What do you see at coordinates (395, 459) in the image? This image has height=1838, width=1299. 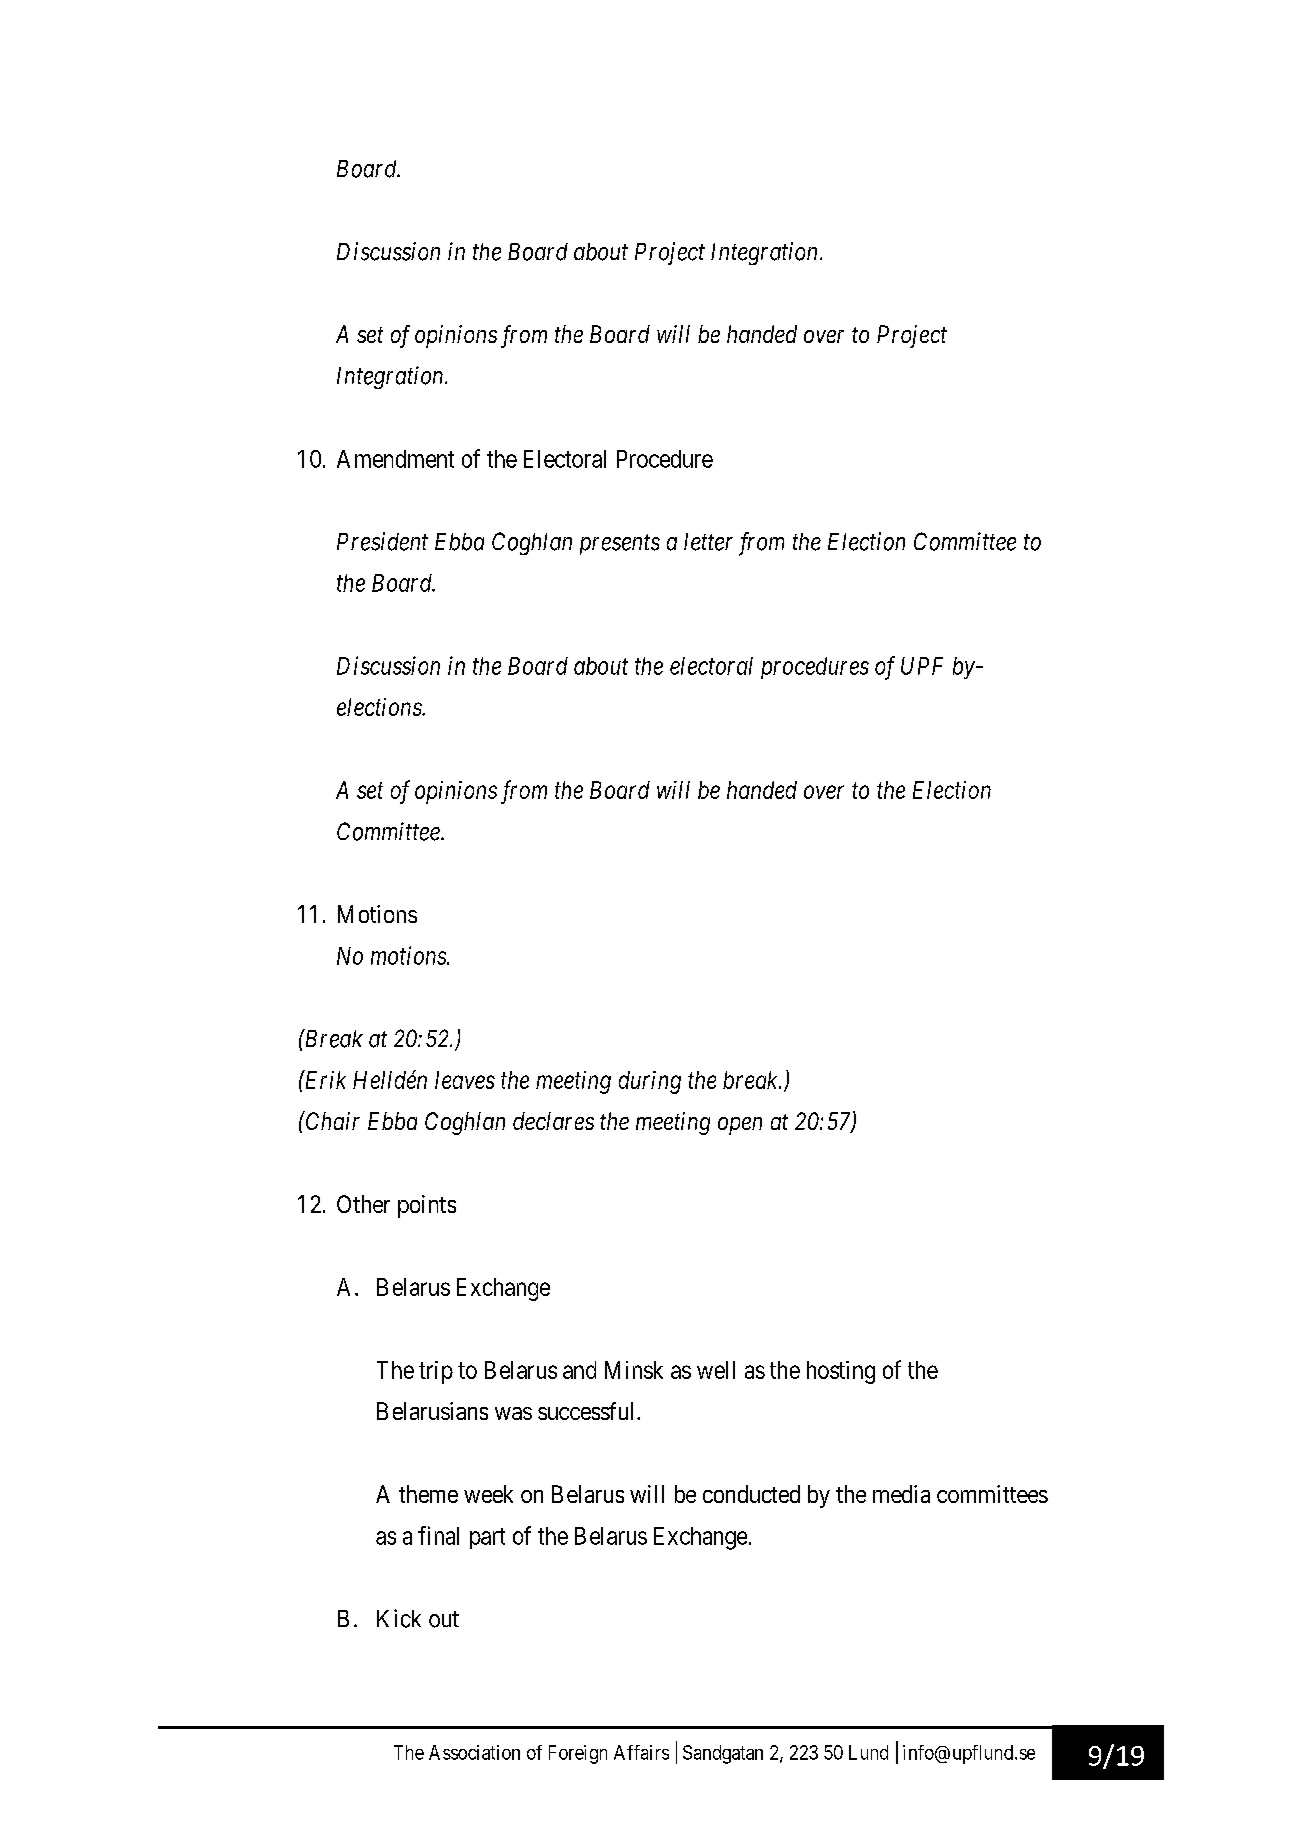 I see `Amendment` at bounding box center [395, 459].
